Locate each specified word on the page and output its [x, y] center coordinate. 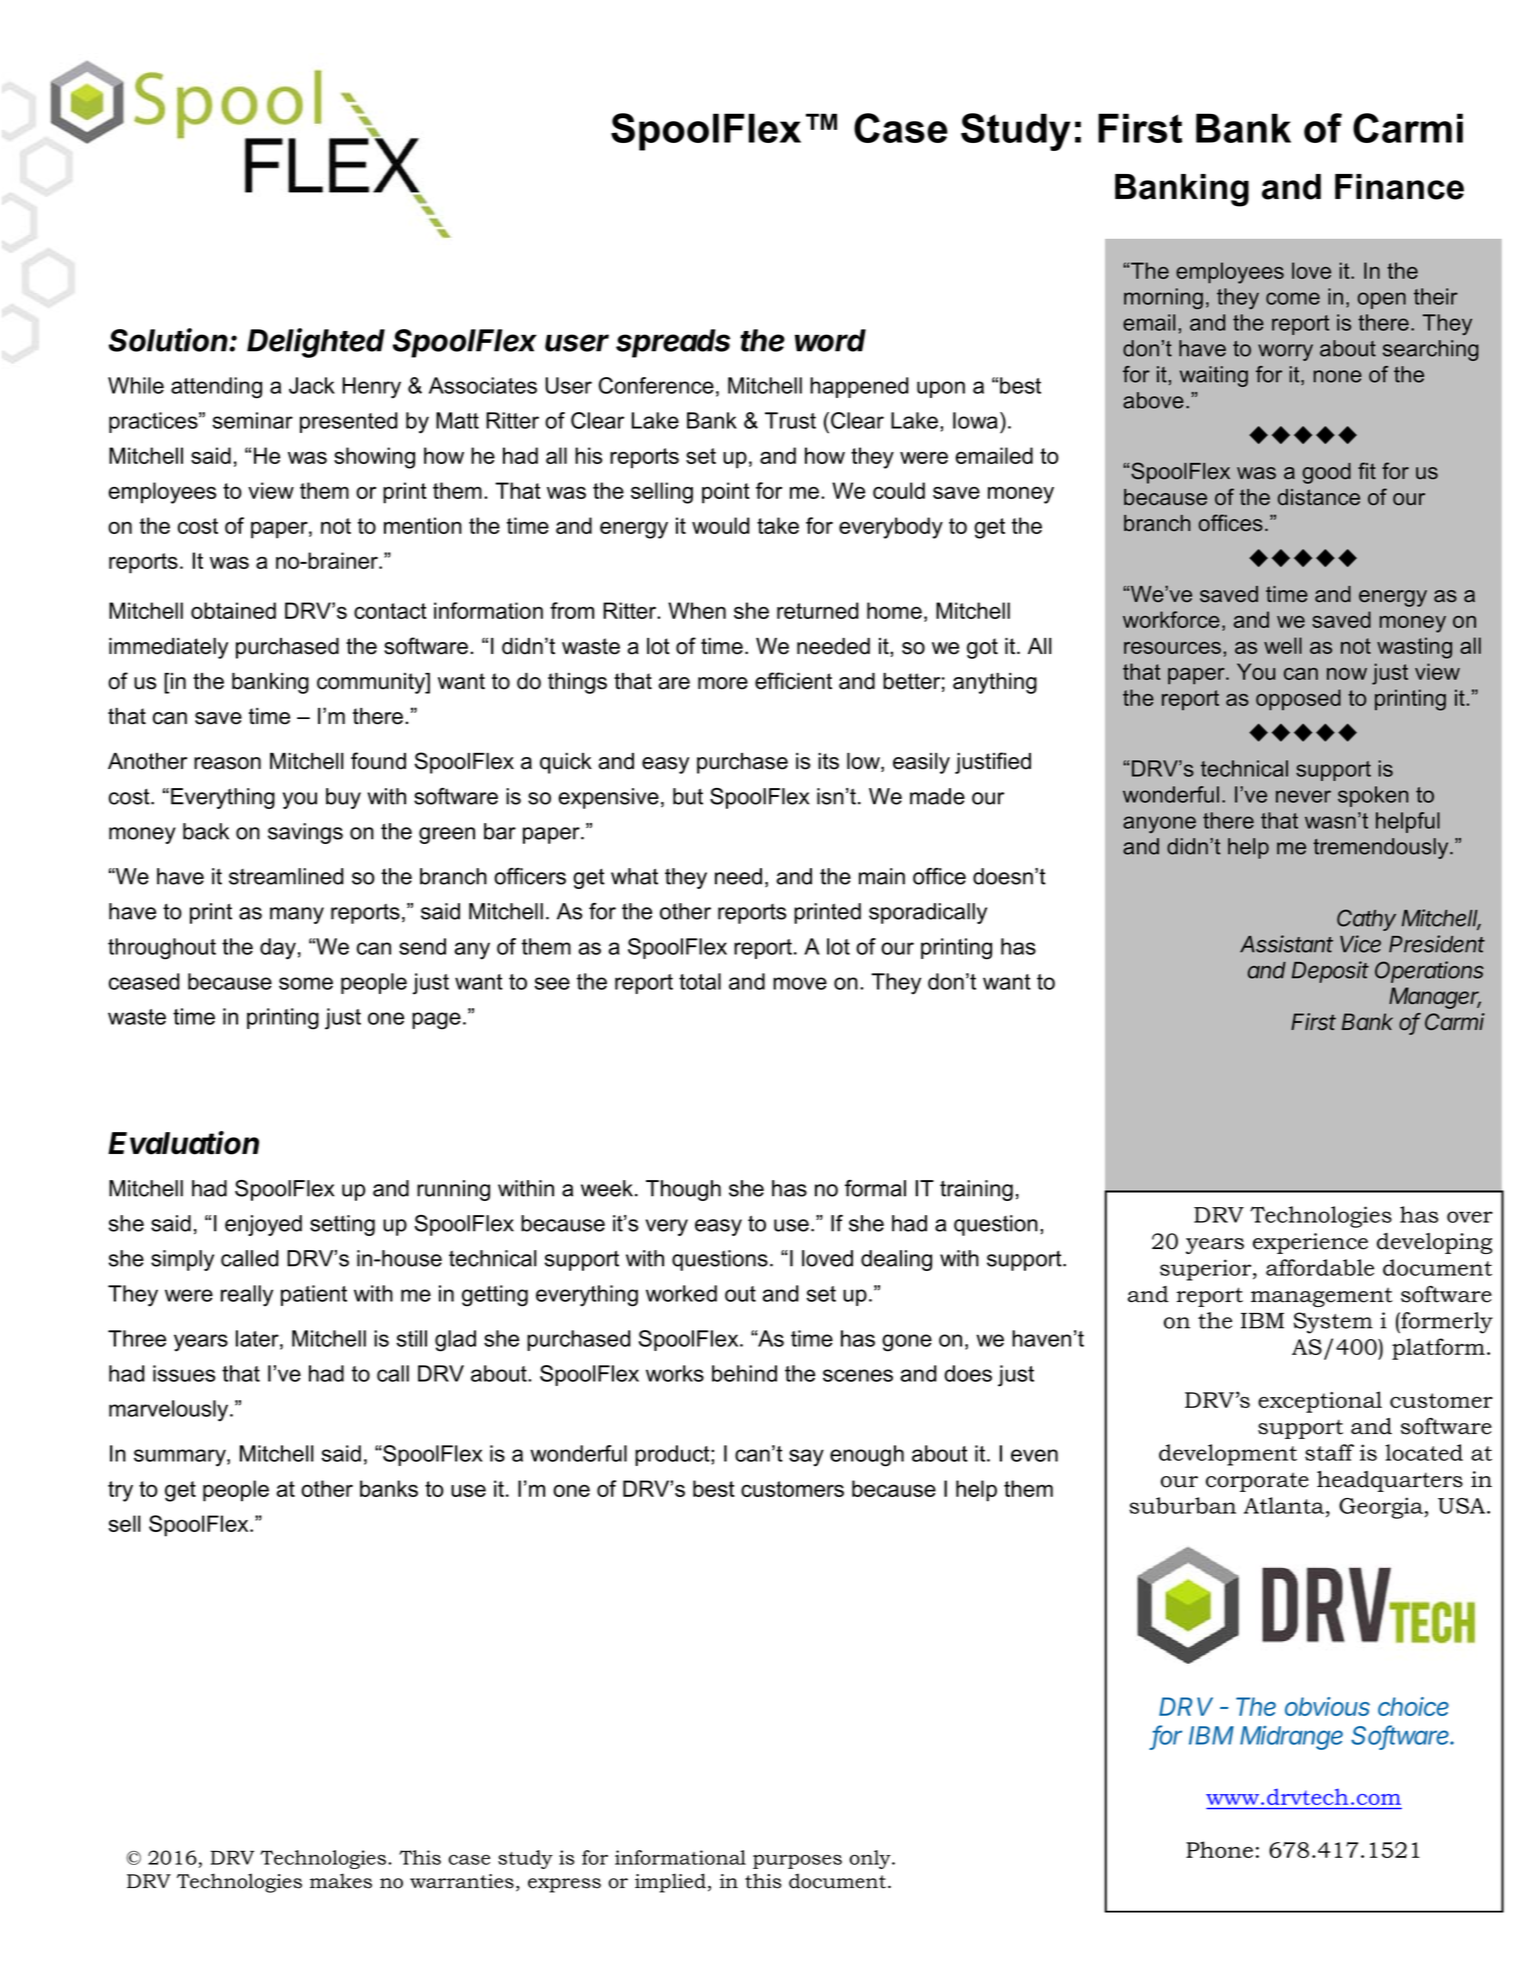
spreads [673, 343]
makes [341, 1881]
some [306, 983]
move [800, 983]
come [1293, 298]
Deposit [1330, 972]
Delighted [316, 343]
